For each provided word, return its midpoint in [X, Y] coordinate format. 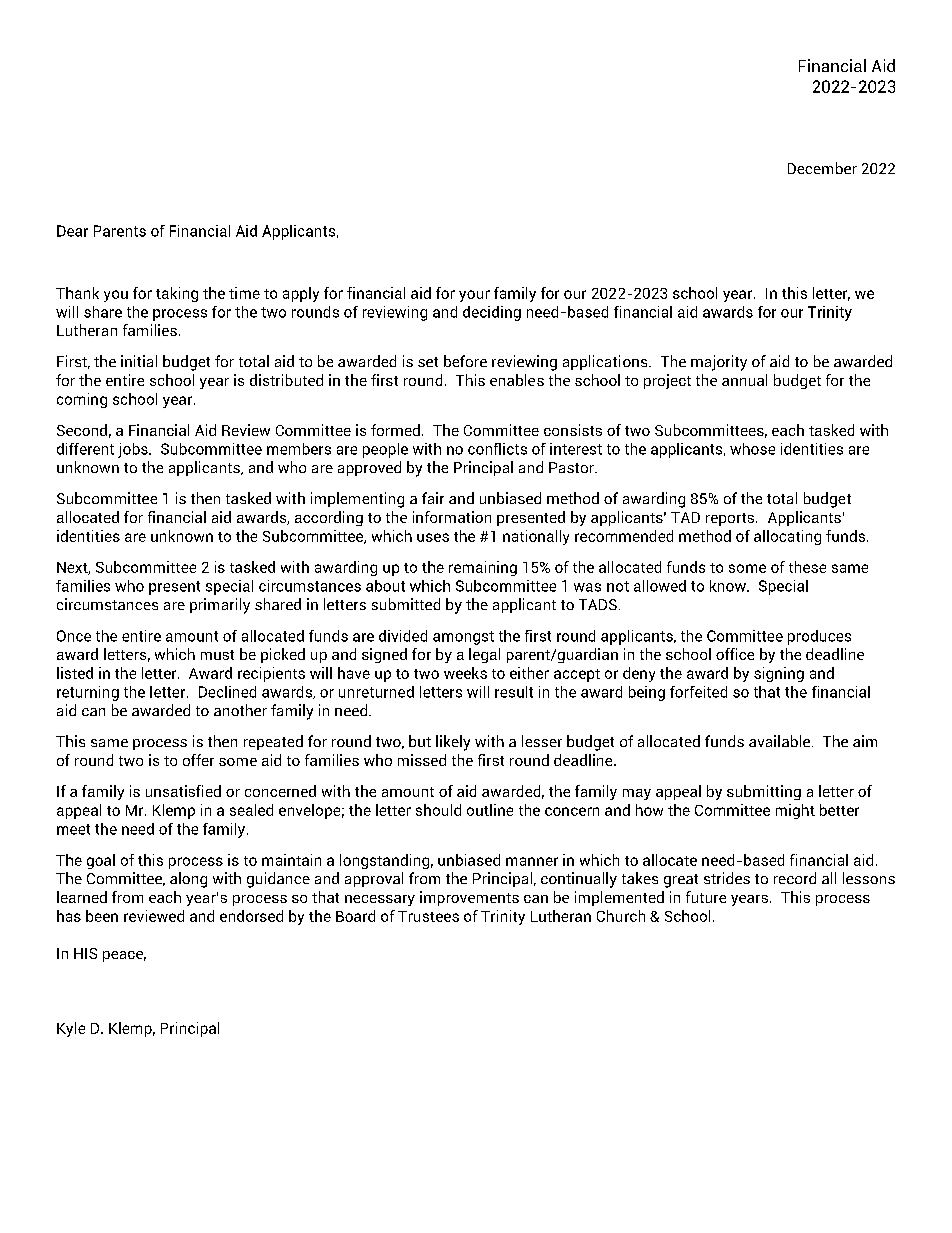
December [822, 168]
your [474, 296]
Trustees [428, 916]
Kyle [71, 1029]
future [706, 897]
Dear [72, 231]
